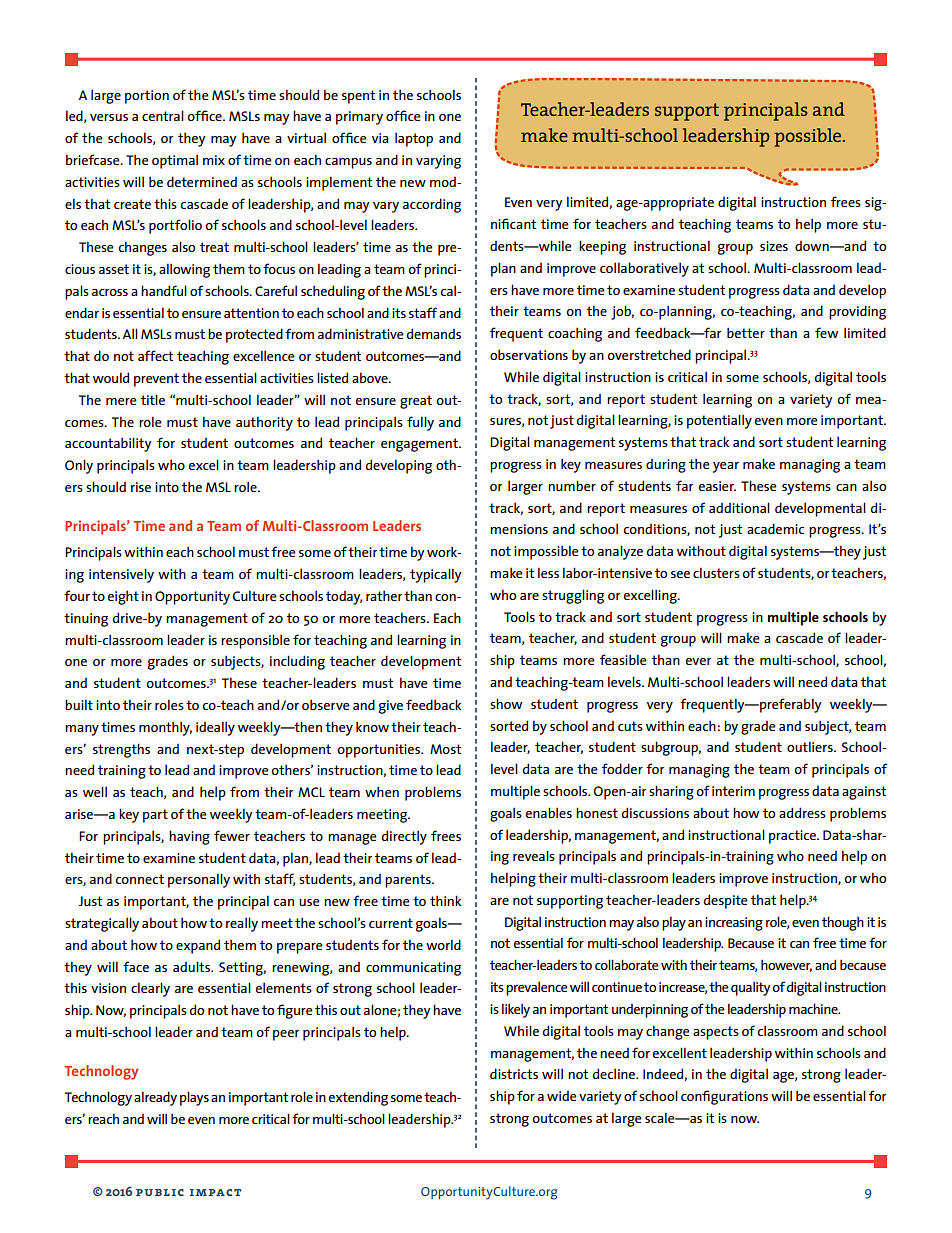 This image has height=1233, width=952. What do you see at coordinates (414, 139) in the image?
I see `laptop` at bounding box center [414, 139].
